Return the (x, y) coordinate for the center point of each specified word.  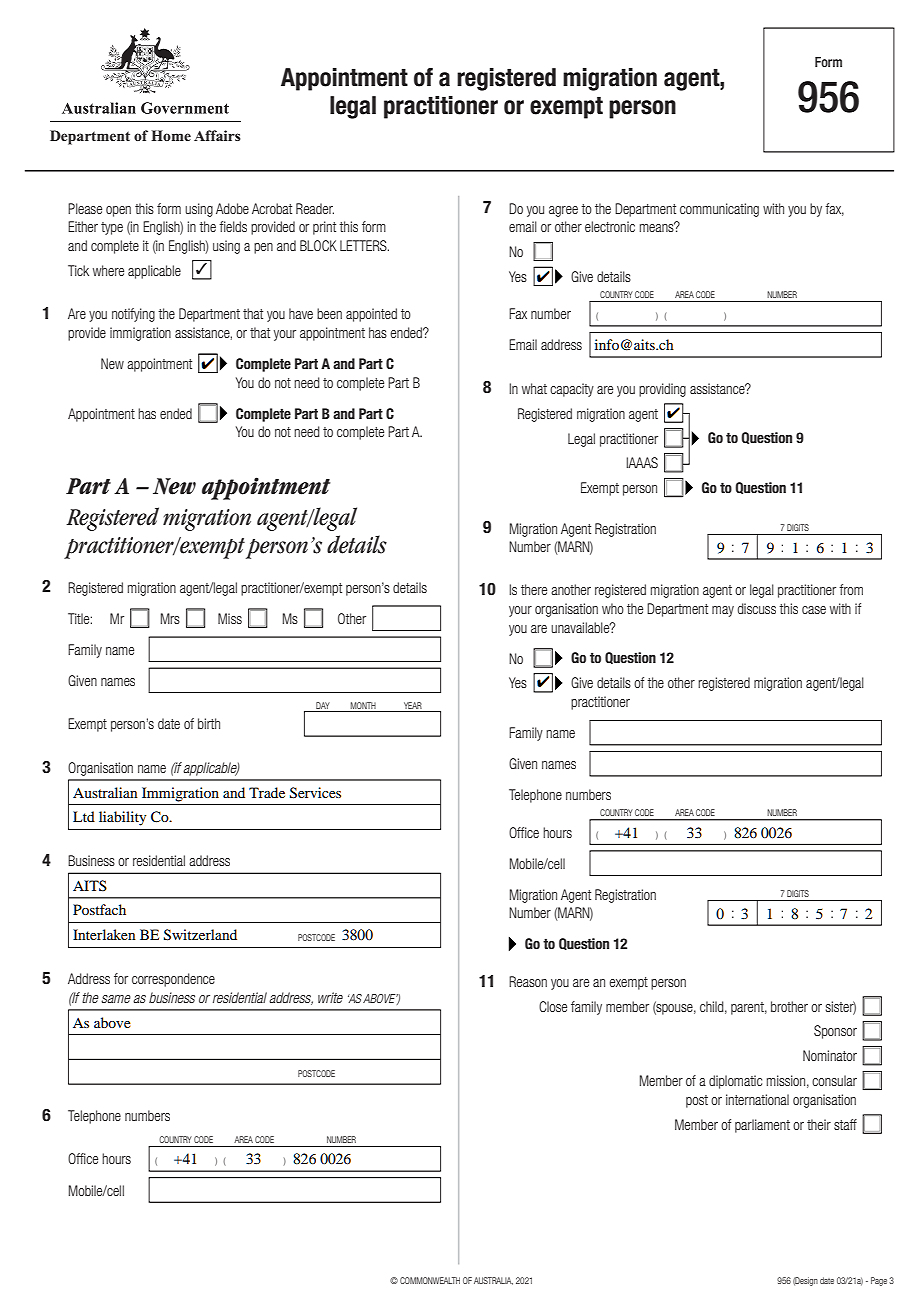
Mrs (170, 618)
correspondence (173, 980)
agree (563, 211)
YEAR (413, 705)
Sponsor (835, 1032)
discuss (756, 608)
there (534, 589)
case (814, 610)
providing (662, 390)
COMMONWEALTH (430, 1280)
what (534, 388)
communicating (719, 210)
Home (171, 135)
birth (209, 723)
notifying (133, 315)
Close (553, 1006)
